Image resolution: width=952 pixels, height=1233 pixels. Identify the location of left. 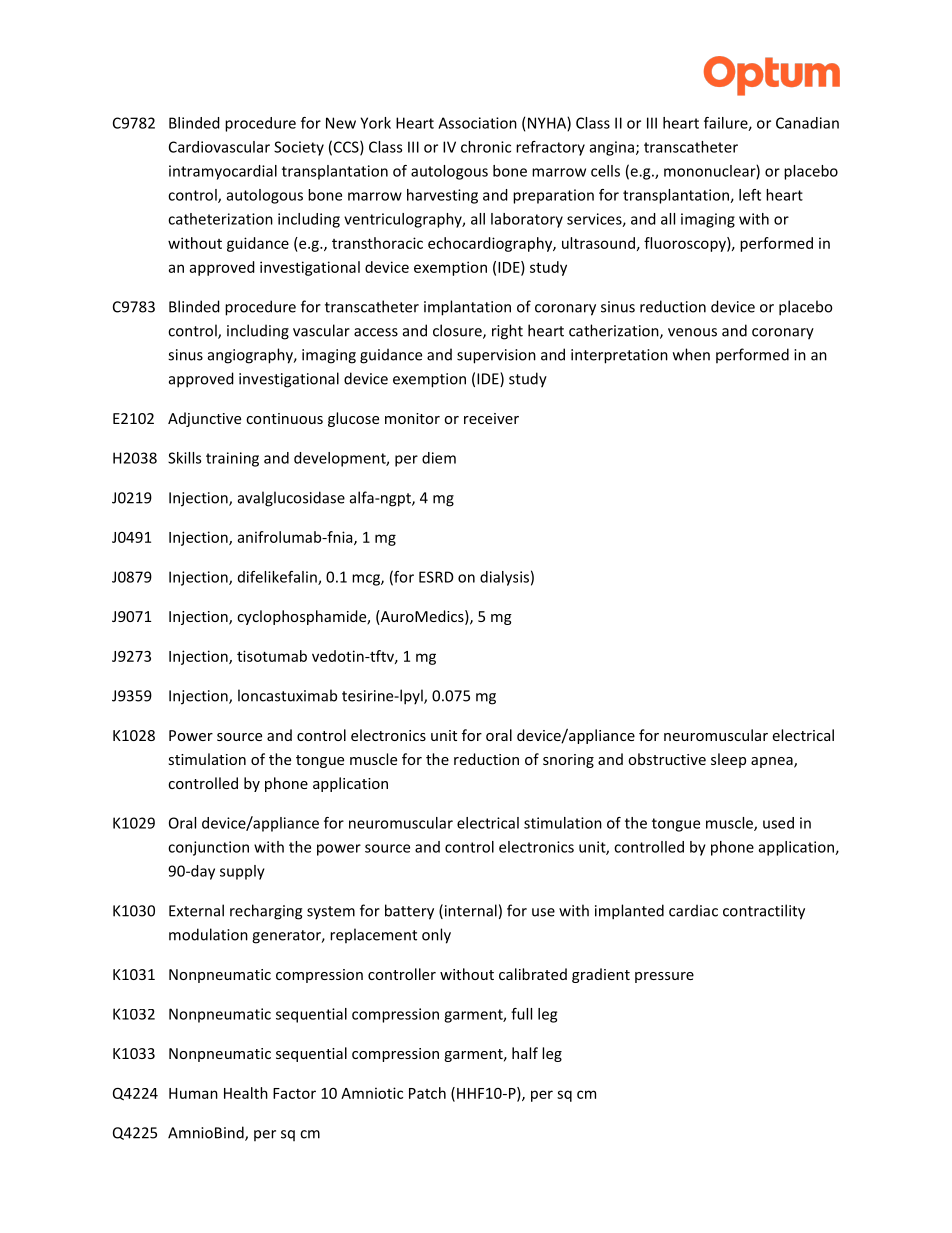
(750, 195).
